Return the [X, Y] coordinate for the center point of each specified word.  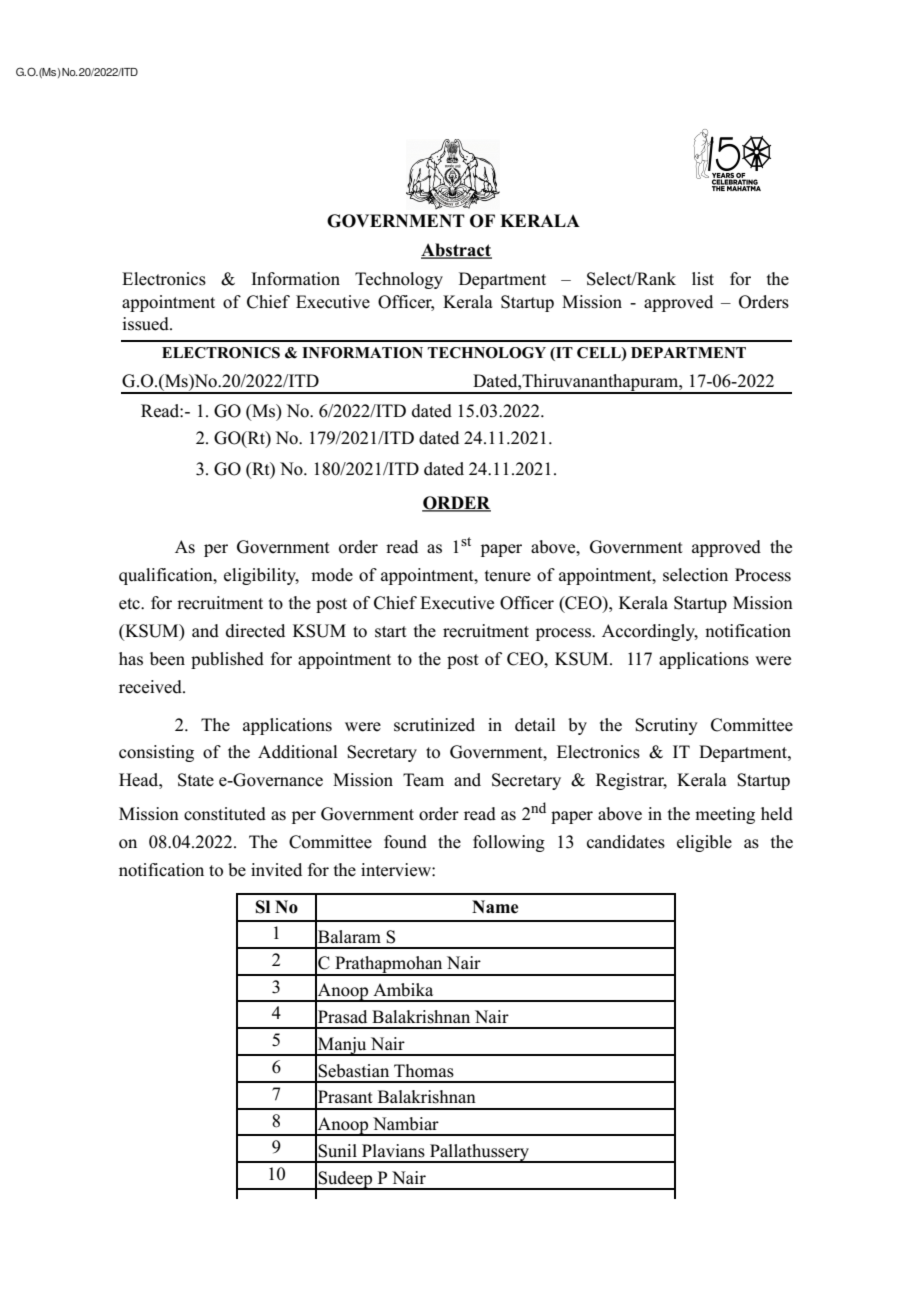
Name [495, 907]
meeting [725, 815]
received [151, 687]
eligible [704, 843]
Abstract [456, 251]
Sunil [337, 1151]
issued [147, 324]
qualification [167, 576]
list [703, 279]
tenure [508, 576]
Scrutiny [666, 726]
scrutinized [434, 725]
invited [276, 870]
